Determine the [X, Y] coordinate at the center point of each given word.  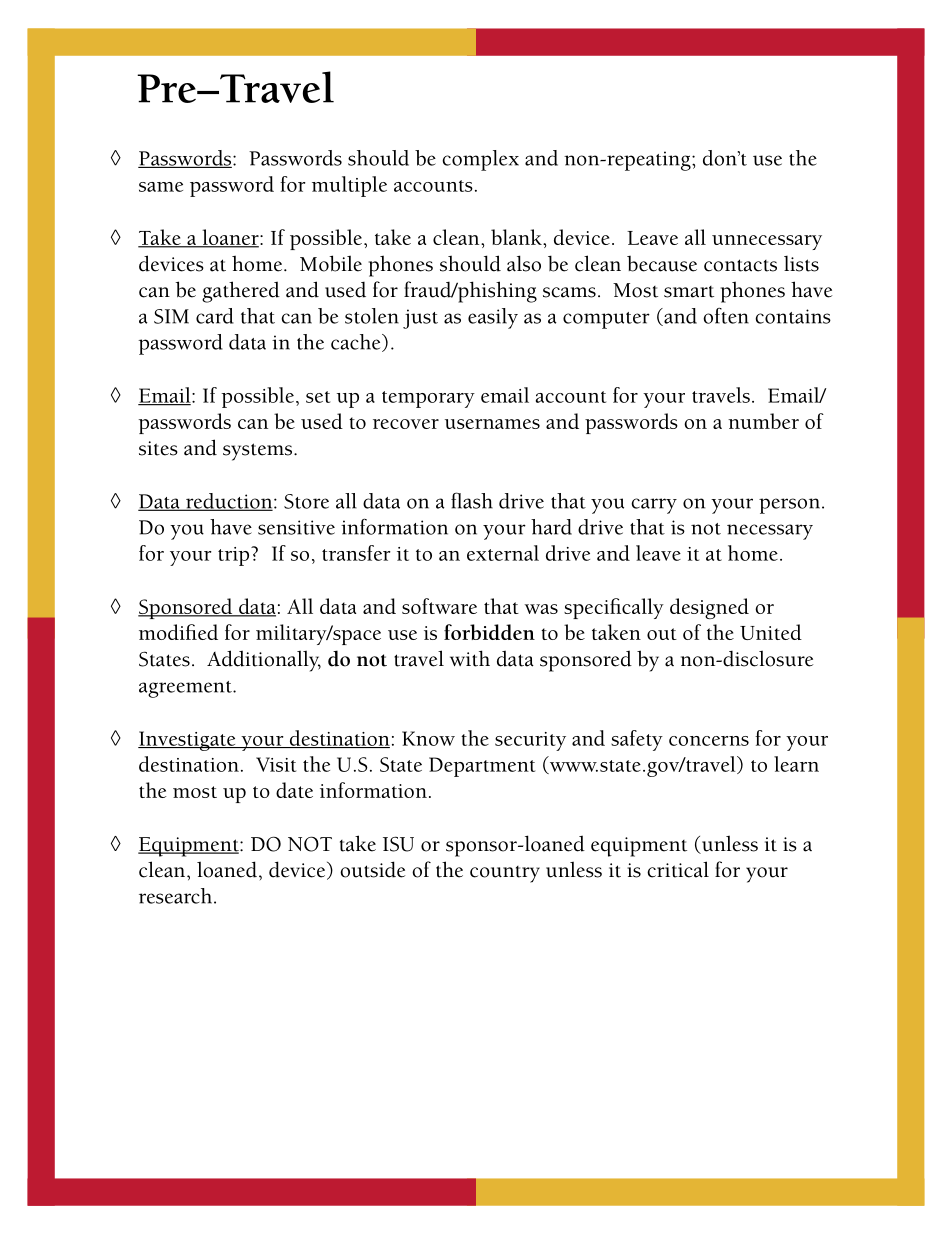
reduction [229, 502]
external [503, 553]
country [505, 874]
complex [480, 160]
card [215, 316]
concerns [709, 741]
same [161, 187]
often [726, 315]
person [789, 506]
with [470, 658]
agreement [186, 689]
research [177, 896]
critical [678, 869]
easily [493, 318]
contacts [740, 265]
